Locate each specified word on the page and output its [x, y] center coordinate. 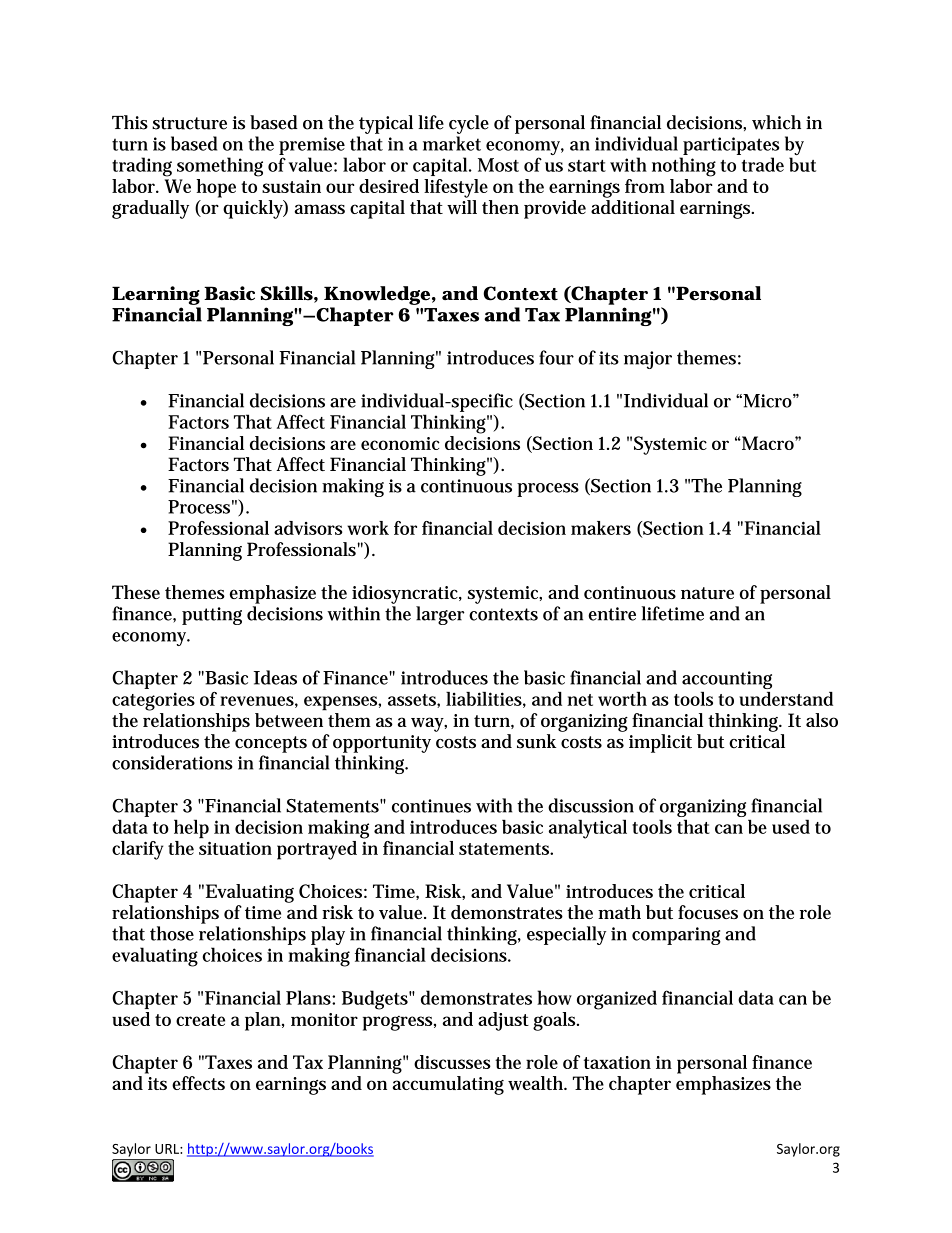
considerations [172, 762]
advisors [308, 528]
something [220, 167]
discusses [452, 1062]
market [452, 143]
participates [731, 146]
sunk [536, 741]
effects [198, 1083]
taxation [617, 1062]
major [648, 360]
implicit [660, 743]
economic [400, 443]
